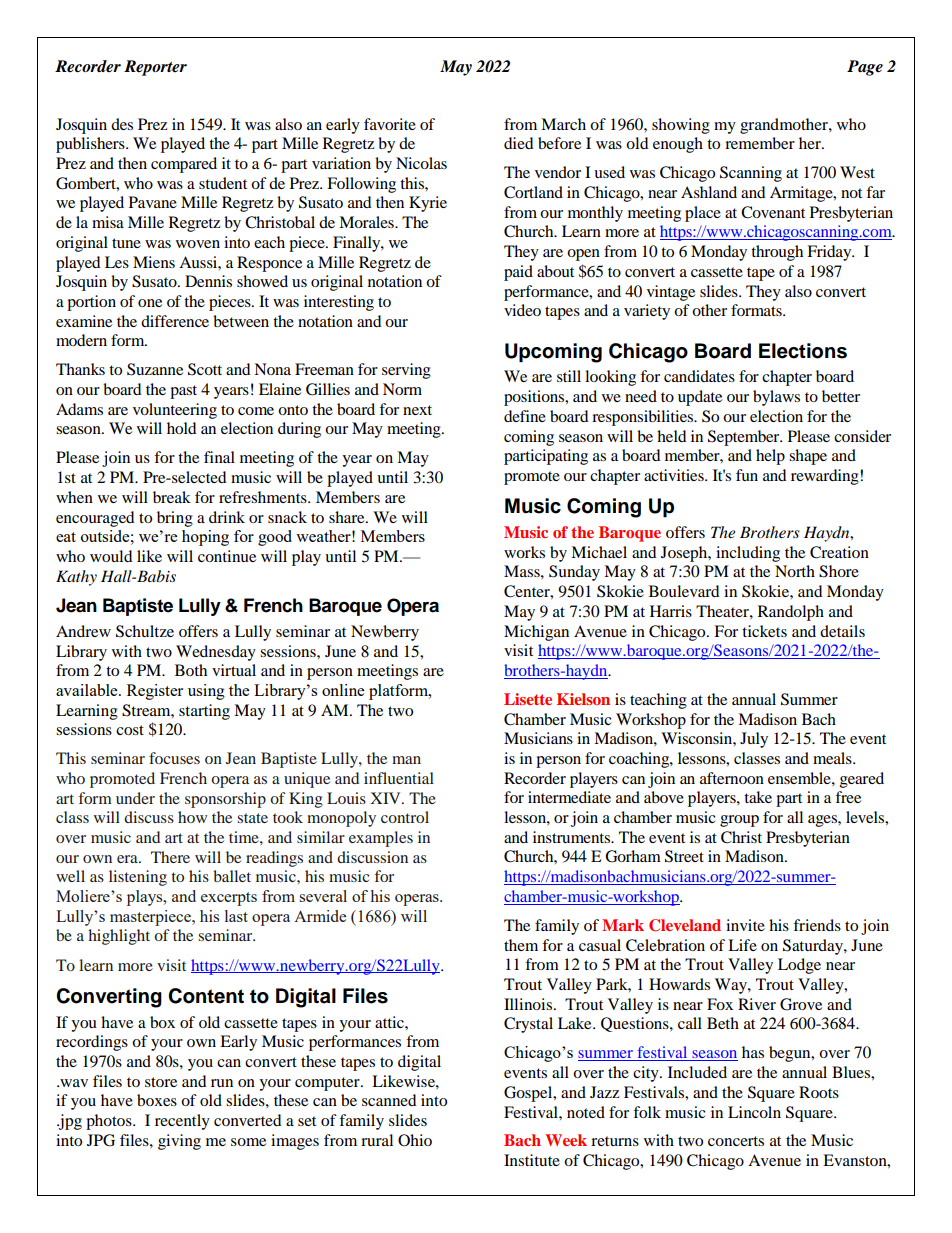  I want to click on Randolph, so click(791, 613).
